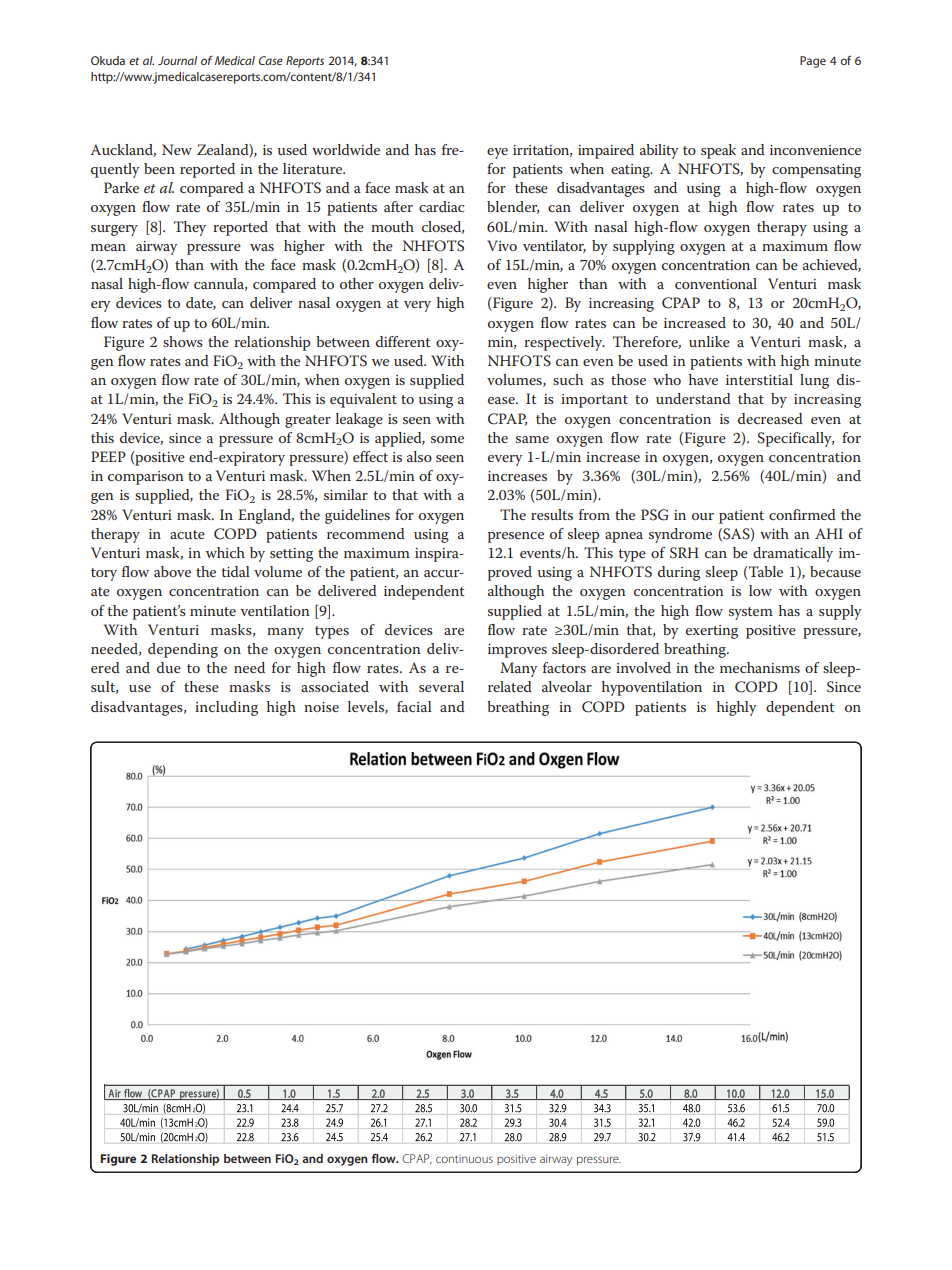  What do you see at coordinates (177, 60) in the page?
I see `Journal` at bounding box center [177, 60].
